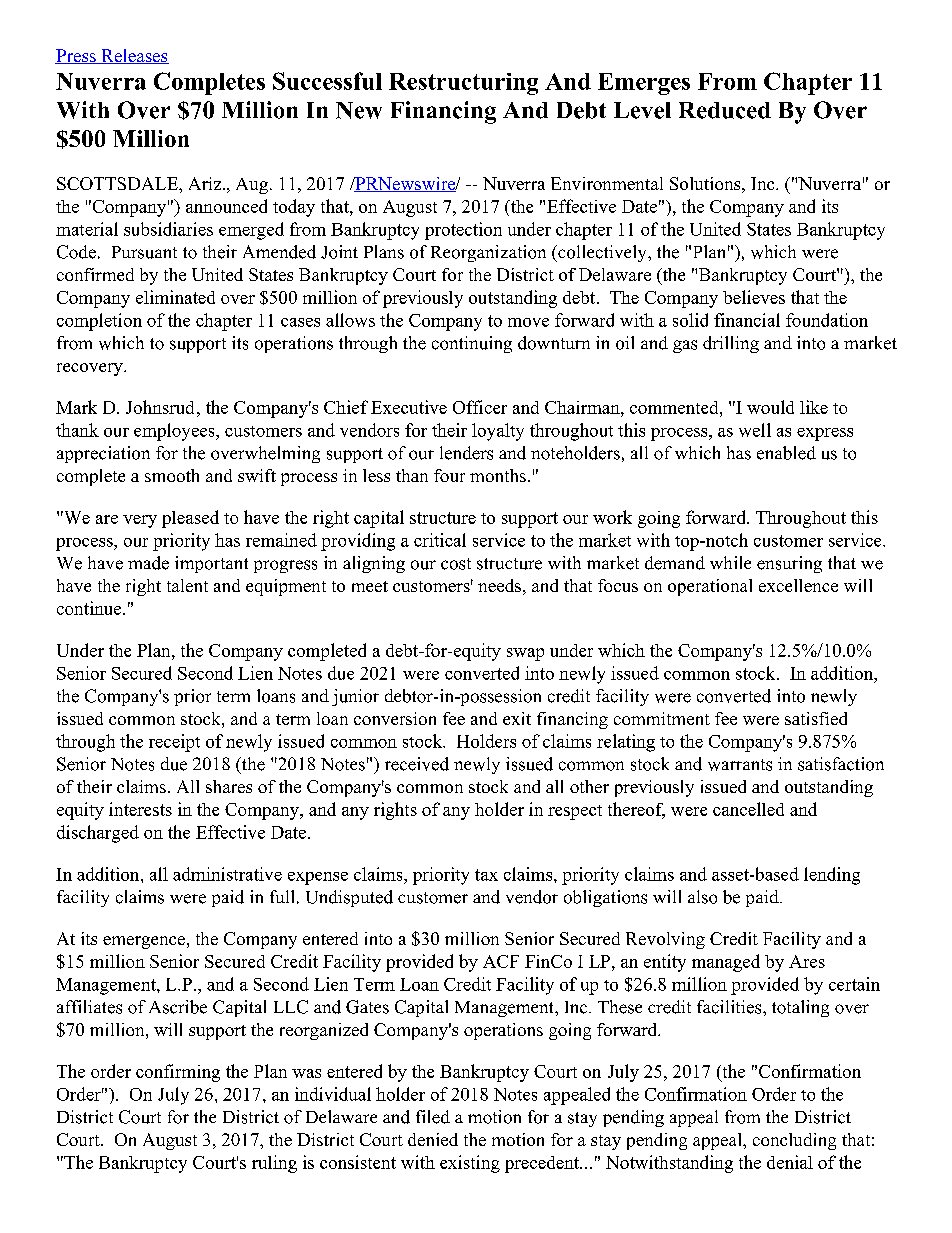 The image size is (952, 1233). I want to click on warrants, so click(740, 765).
